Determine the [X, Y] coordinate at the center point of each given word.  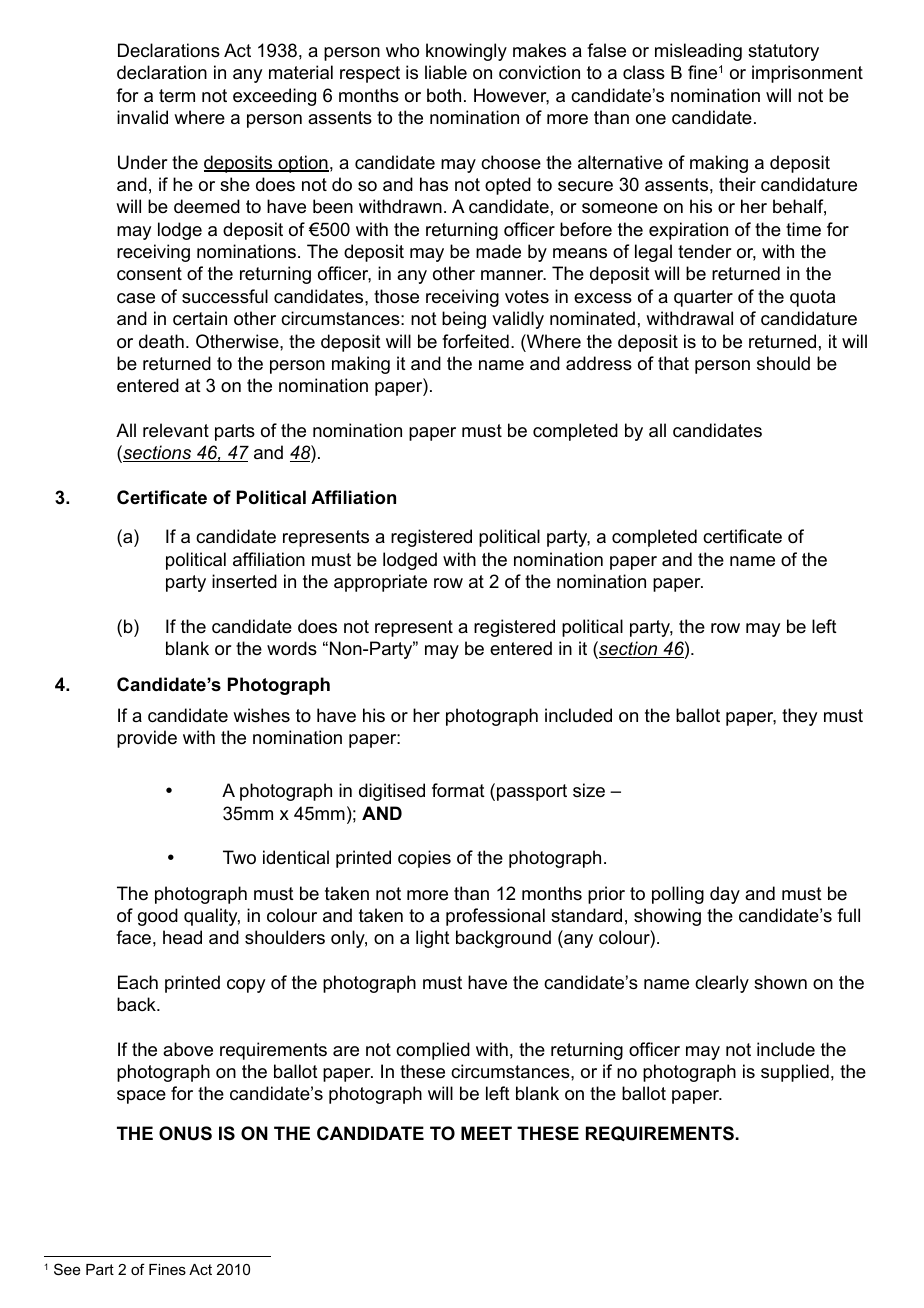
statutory [783, 52]
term [177, 95]
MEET [486, 1133]
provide [147, 739]
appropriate [380, 583]
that [673, 363]
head [182, 937]
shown [780, 982]
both [444, 95]
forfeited [475, 341]
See [67, 1269]
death [161, 341]
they [799, 717]
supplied [795, 1073]
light [433, 939]
